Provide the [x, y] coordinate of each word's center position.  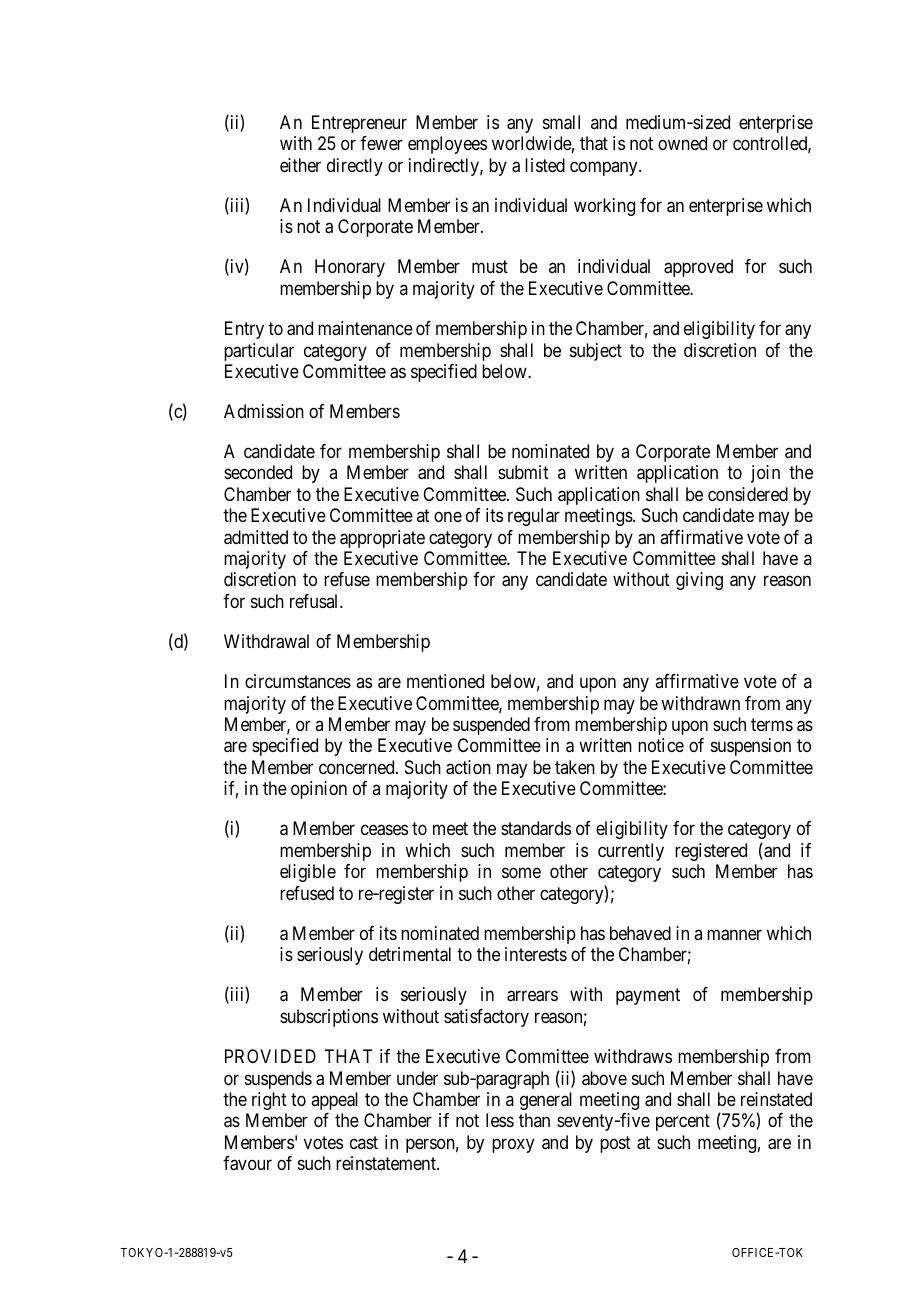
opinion [319, 790]
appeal [334, 1101]
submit [523, 472]
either [300, 165]
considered [748, 494]
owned [682, 143]
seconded [258, 472]
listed [545, 165]
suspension [751, 747]
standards [536, 828]
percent [683, 1122]
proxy [513, 1145]
